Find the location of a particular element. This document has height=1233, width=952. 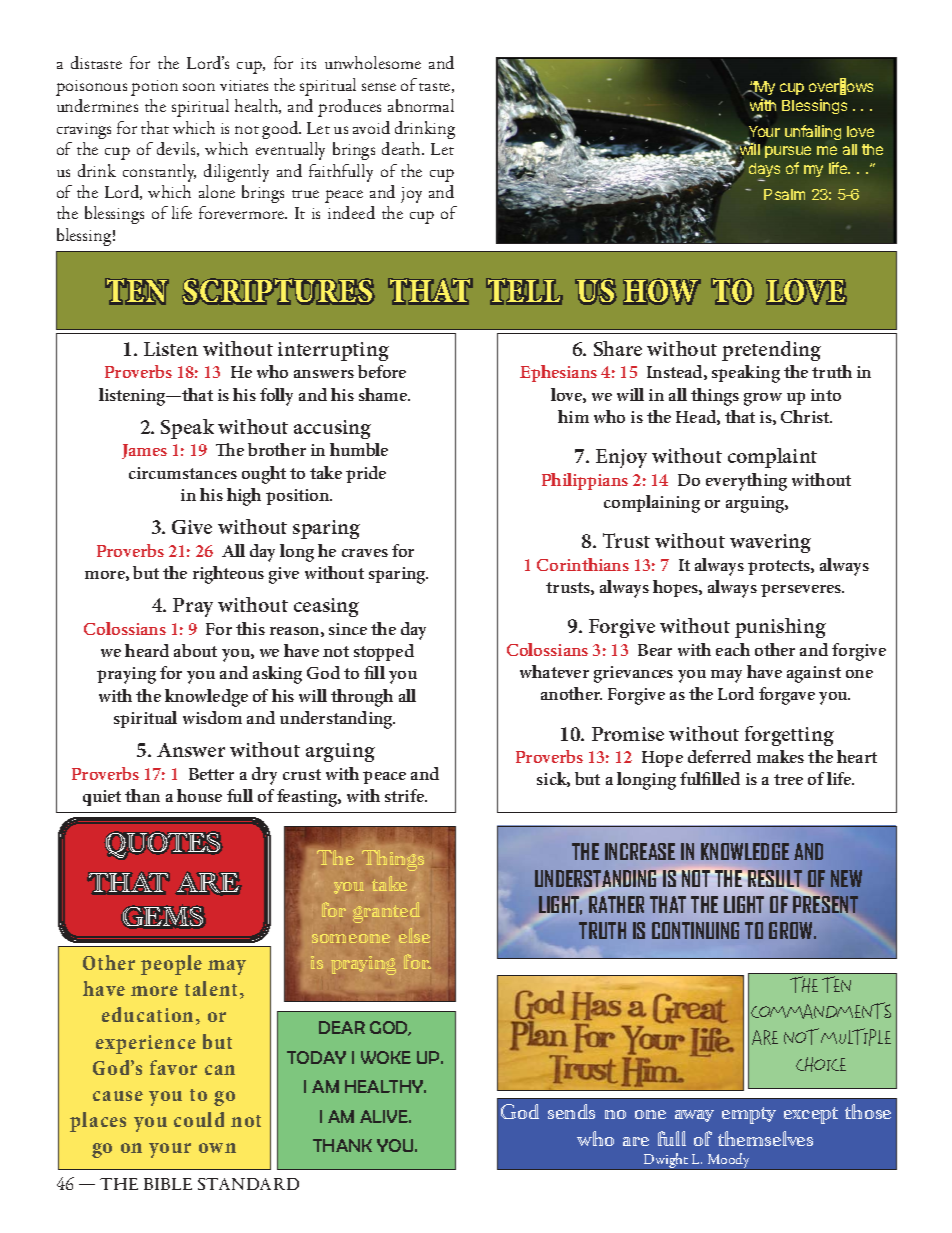

tree is located at coordinates (788, 779).
